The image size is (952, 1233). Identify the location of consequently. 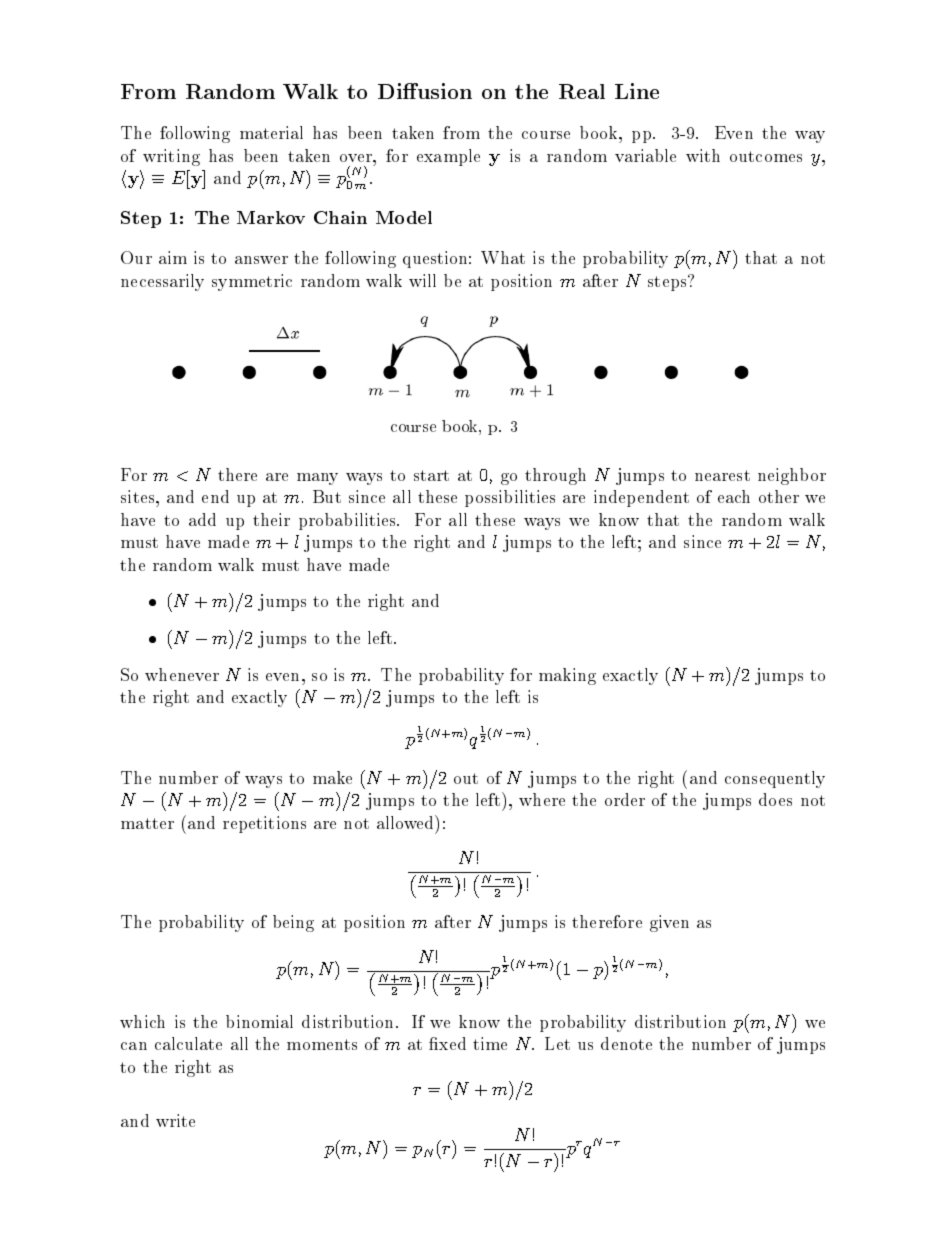
(775, 779).
